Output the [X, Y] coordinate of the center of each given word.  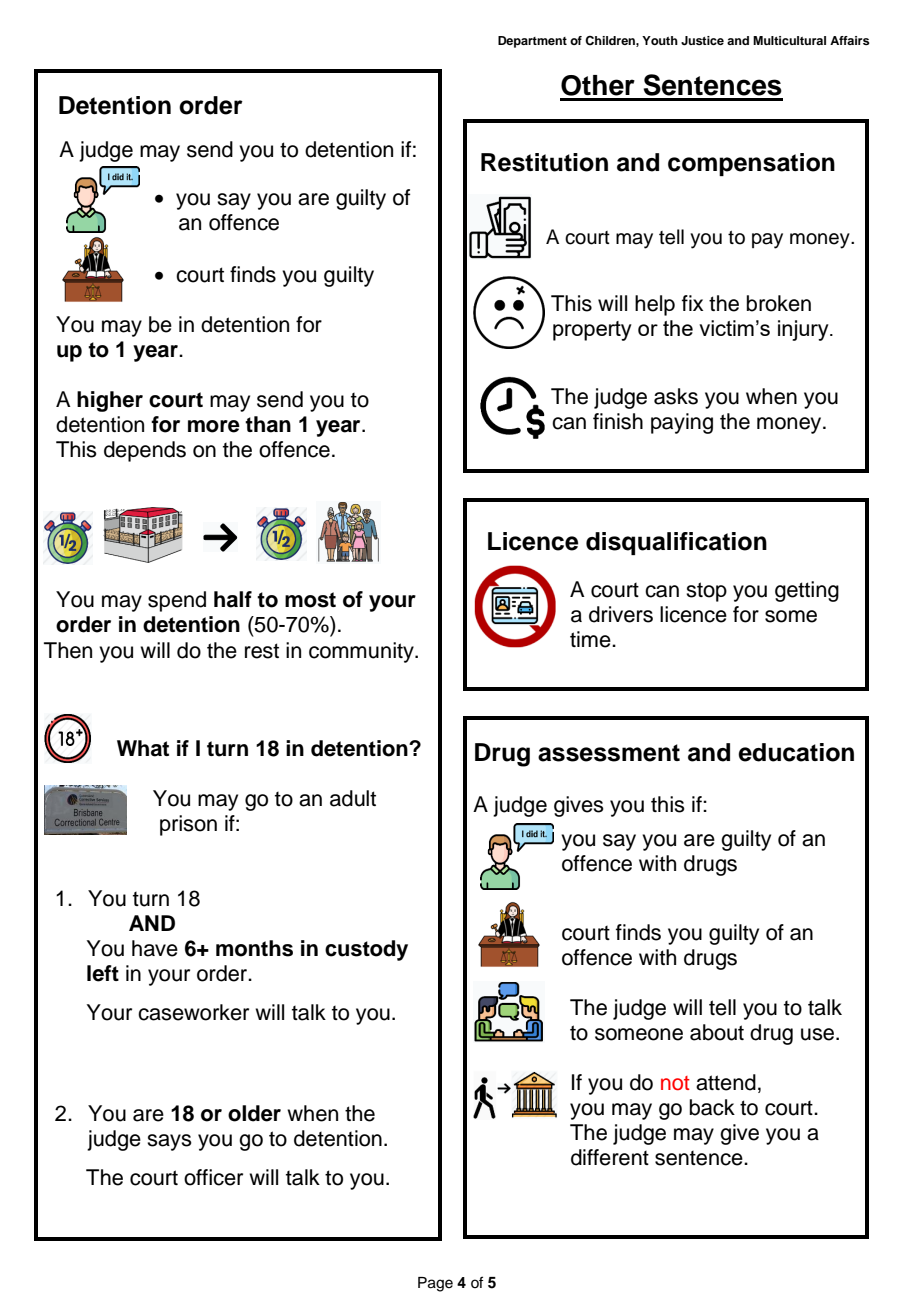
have [155, 948]
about [717, 1032]
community [362, 652]
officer [213, 1177]
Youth [660, 40]
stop [706, 592]
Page [435, 1284]
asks [676, 396]
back [712, 1107]
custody [366, 950]
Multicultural [789, 40]
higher [110, 401]
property [592, 331]
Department [532, 42]
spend [177, 601]
